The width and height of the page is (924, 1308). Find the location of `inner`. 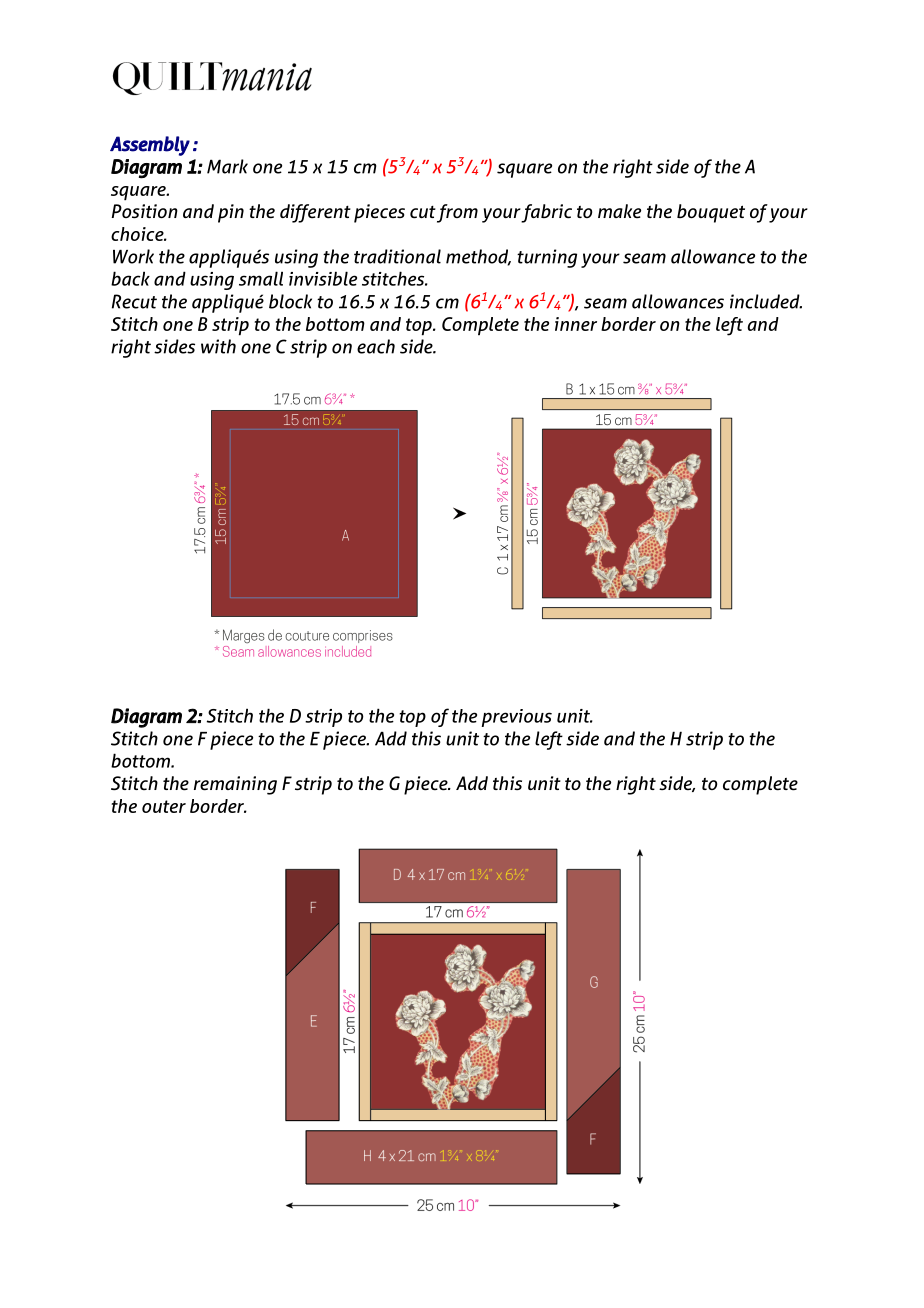

inner is located at coordinates (576, 324).
